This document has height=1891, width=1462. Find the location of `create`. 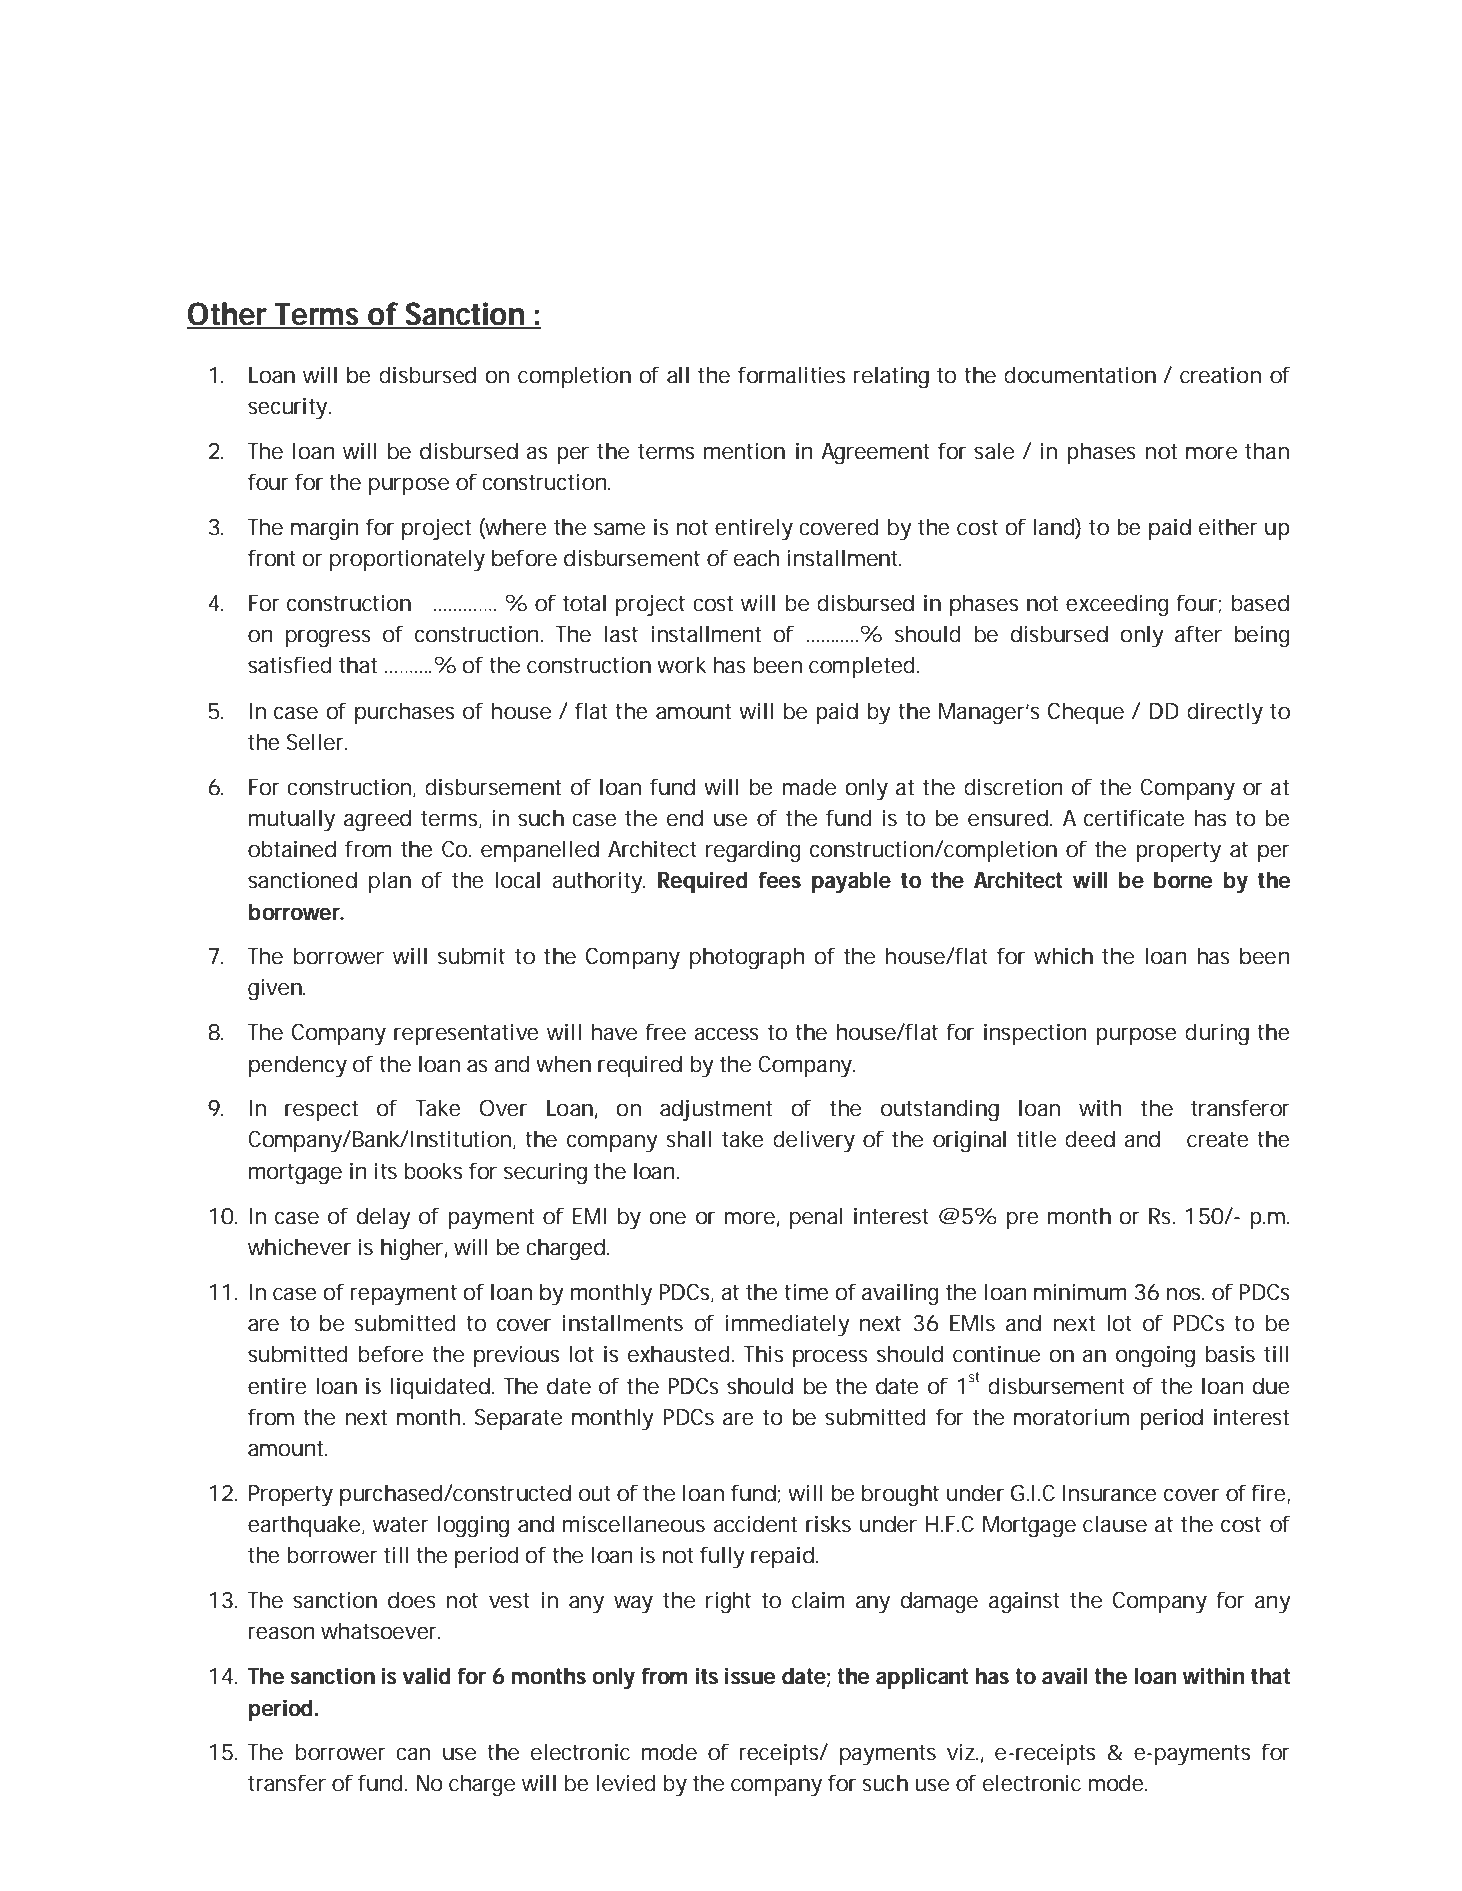

create is located at coordinates (1218, 1139).
